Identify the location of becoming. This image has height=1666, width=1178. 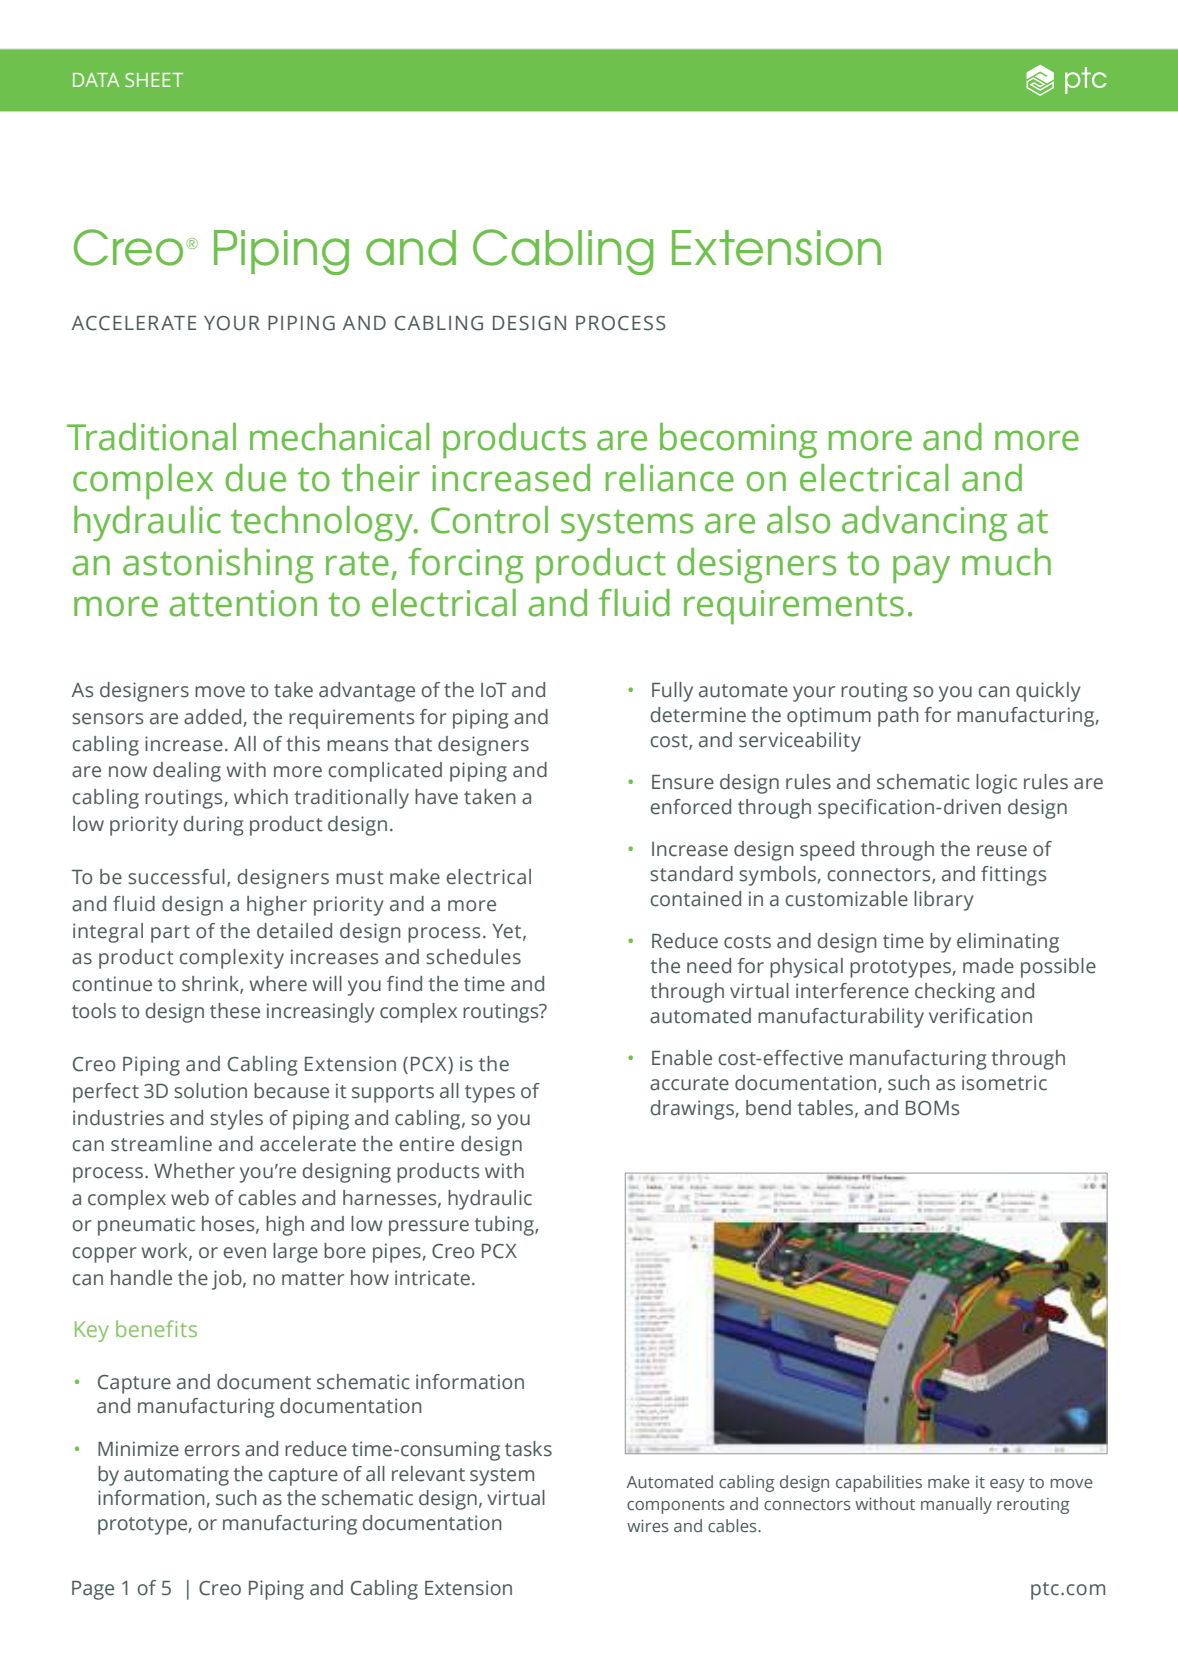
(738, 440).
